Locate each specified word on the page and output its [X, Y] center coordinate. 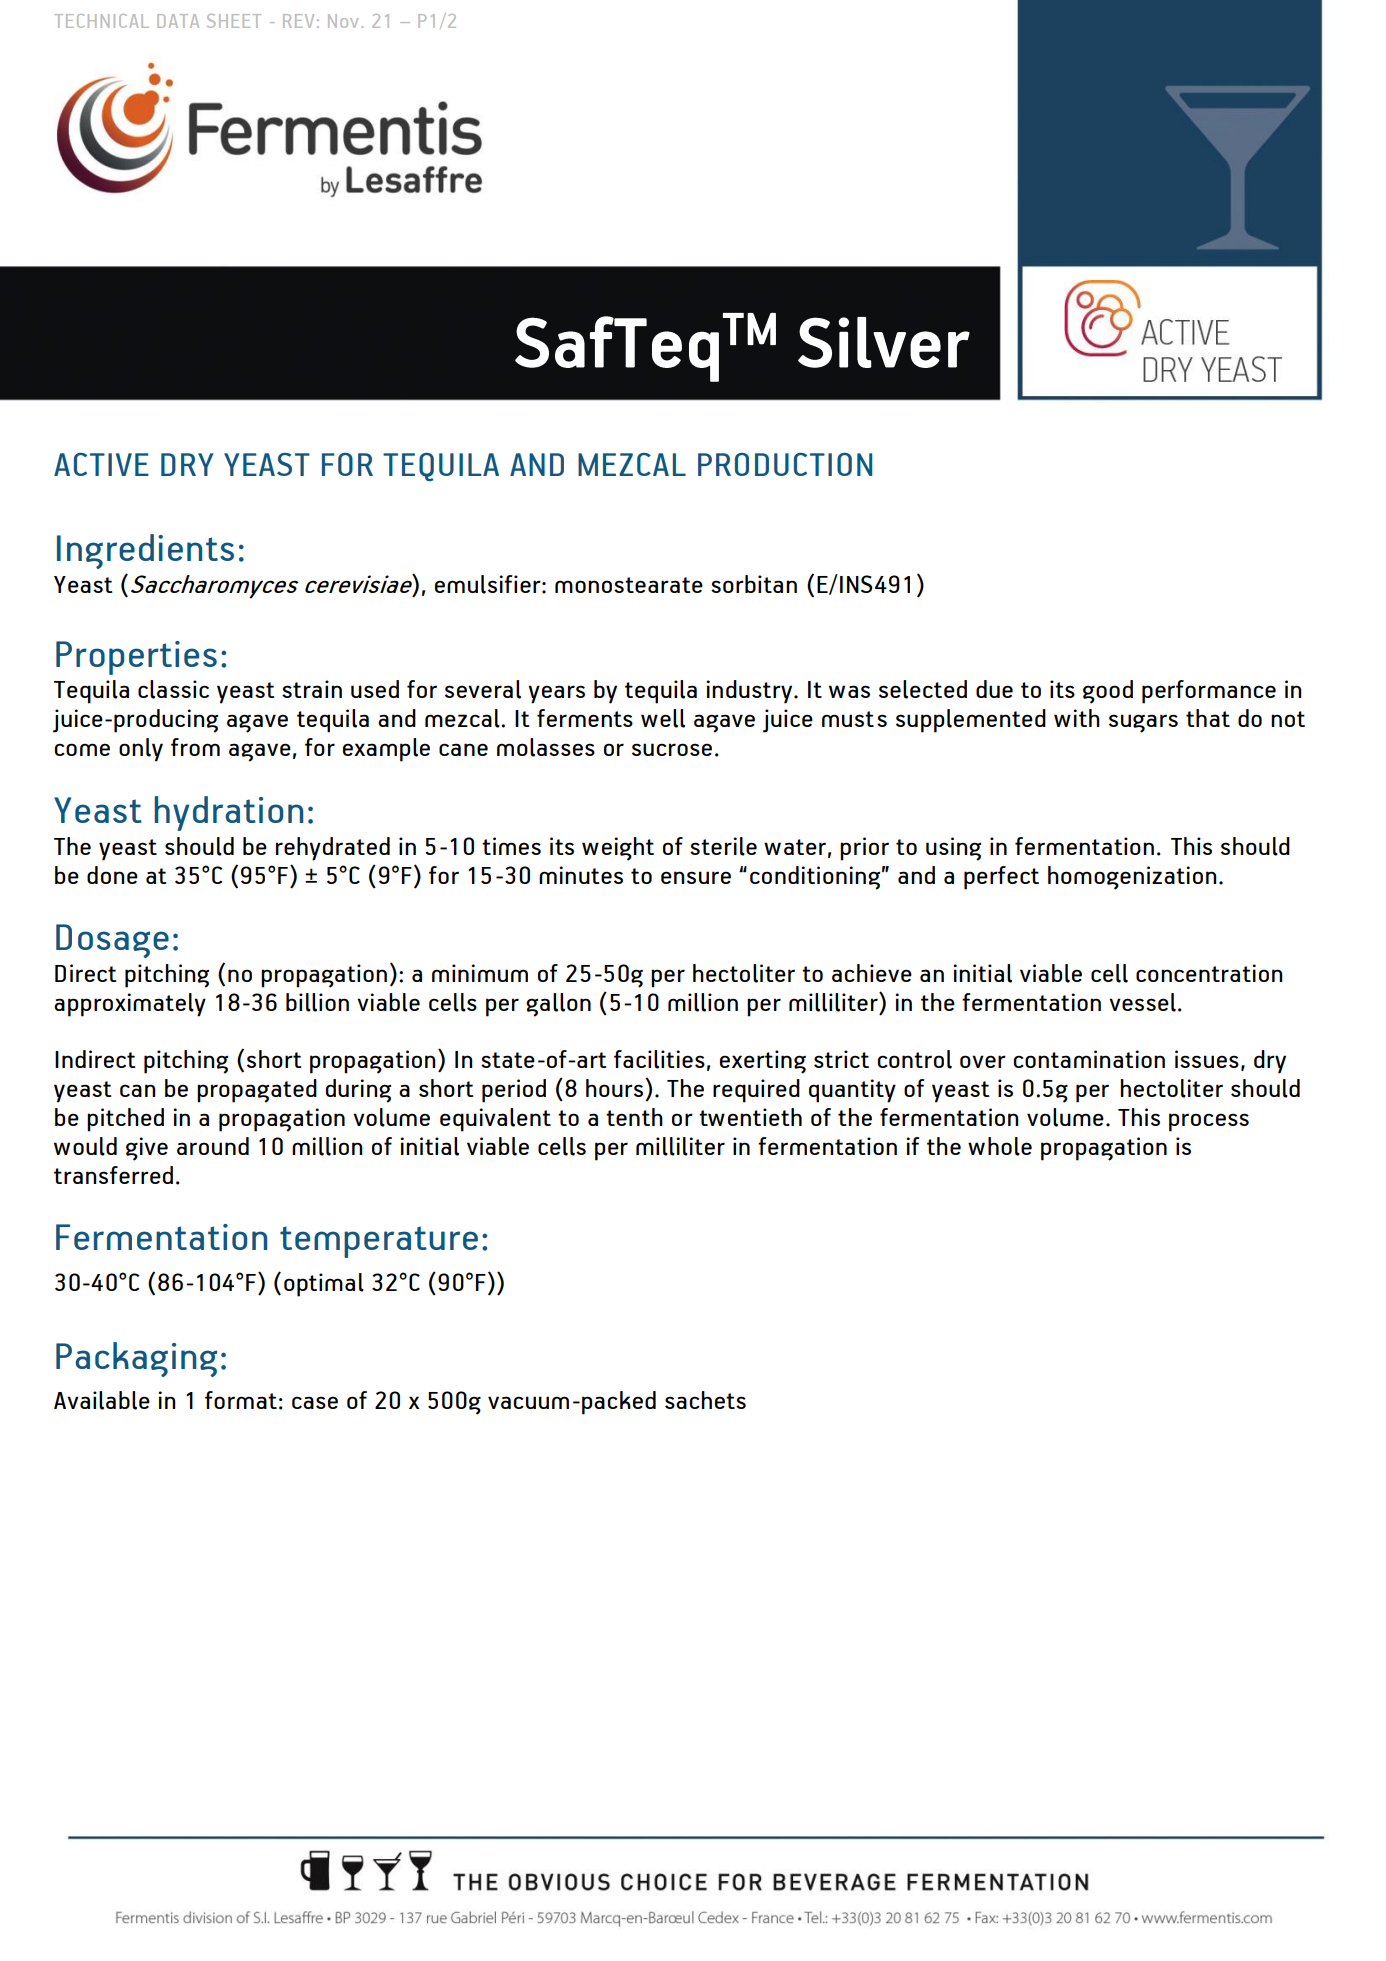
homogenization [1132, 878]
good [1108, 692]
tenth [634, 1117]
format [241, 1400]
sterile [723, 846]
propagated [257, 1091]
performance [1209, 692]
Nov [343, 21]
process [1209, 1122]
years [556, 694]
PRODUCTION [785, 464]
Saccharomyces [214, 587]
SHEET [234, 21]
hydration [229, 813]
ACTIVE [101, 464]
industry [750, 692]
